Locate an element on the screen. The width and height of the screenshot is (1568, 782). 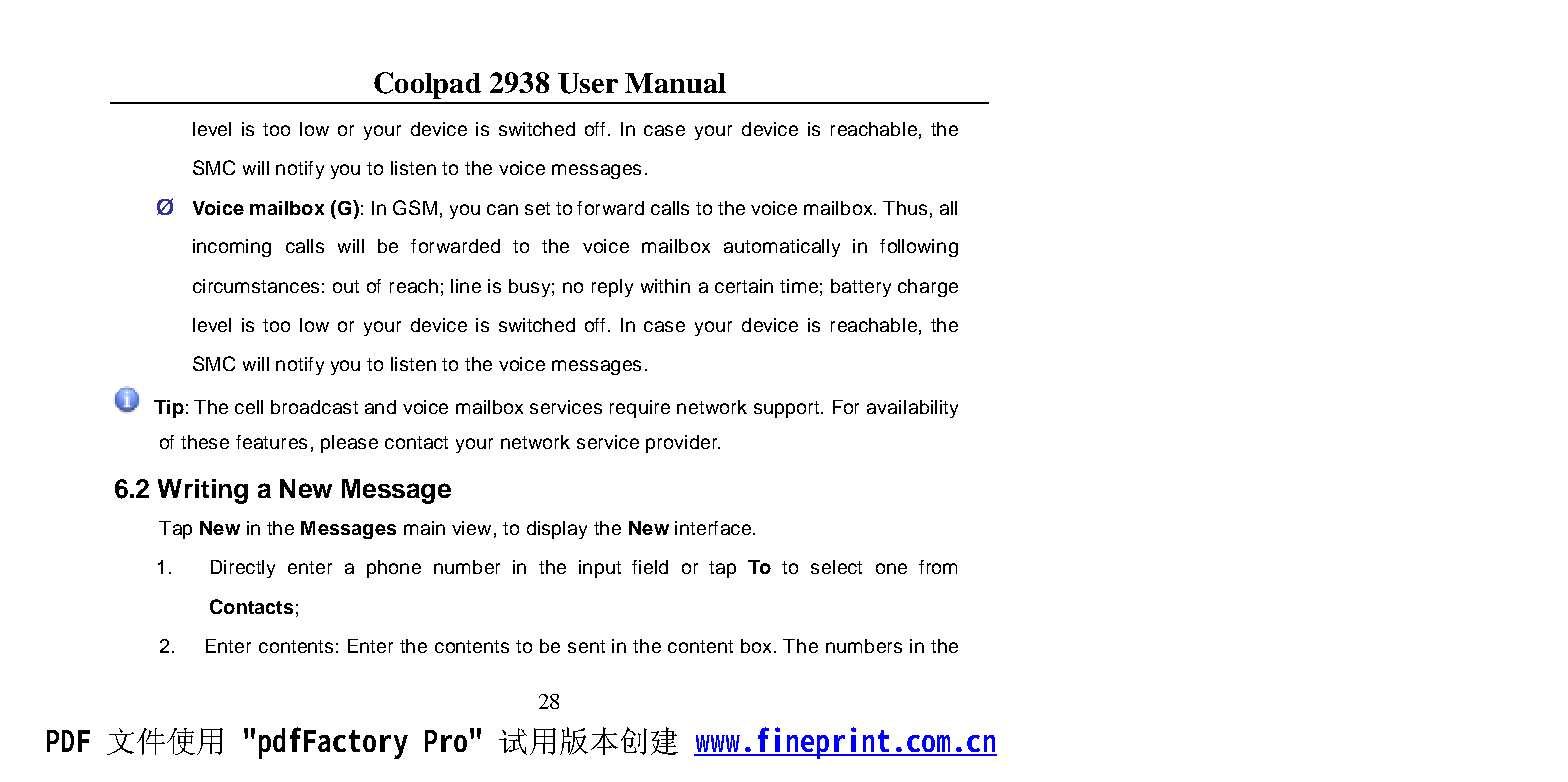
Manual is located at coordinates (675, 83).
